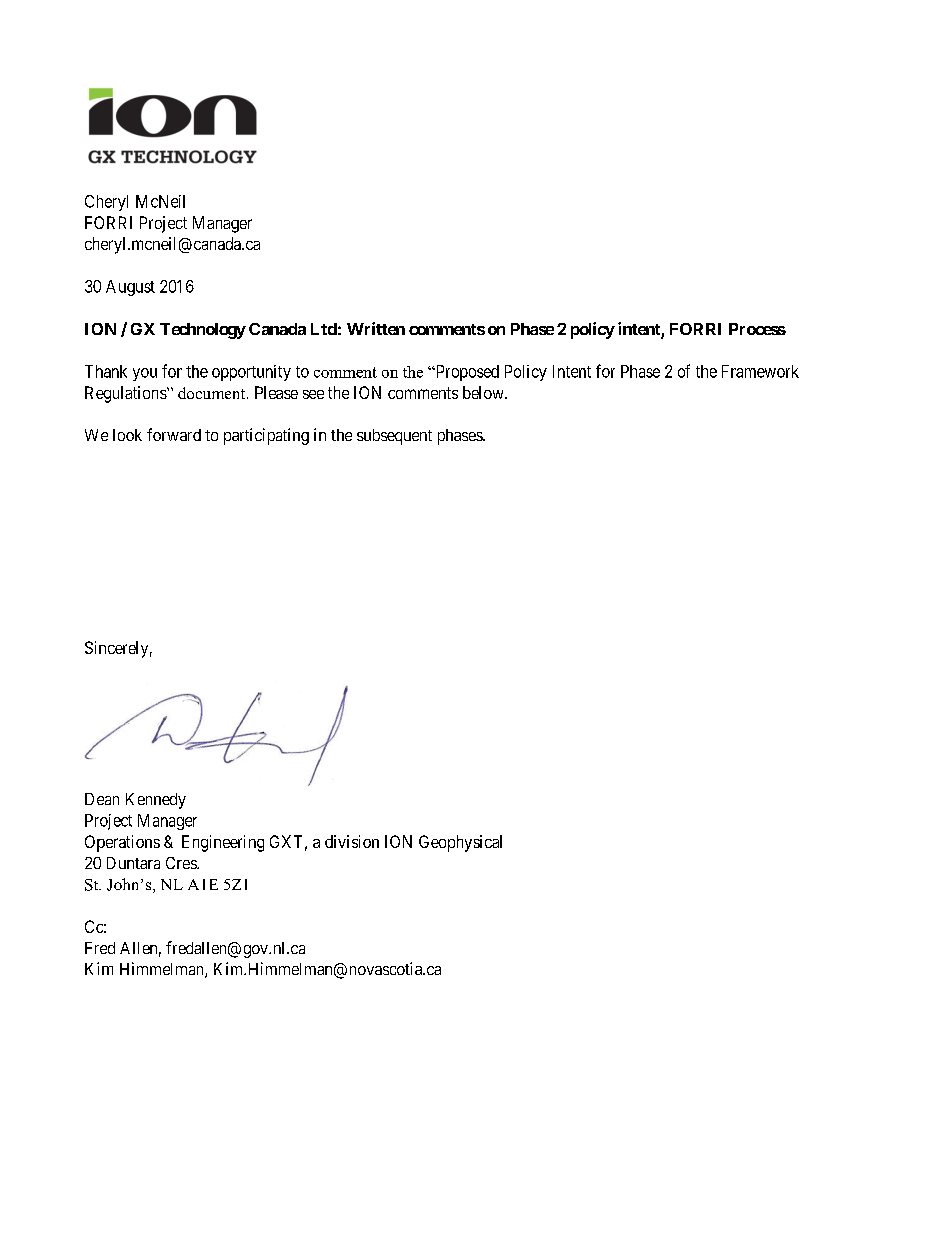 Image resolution: width=952 pixels, height=1233 pixels. What do you see at coordinates (760, 371) in the page?
I see `Framework` at bounding box center [760, 371].
